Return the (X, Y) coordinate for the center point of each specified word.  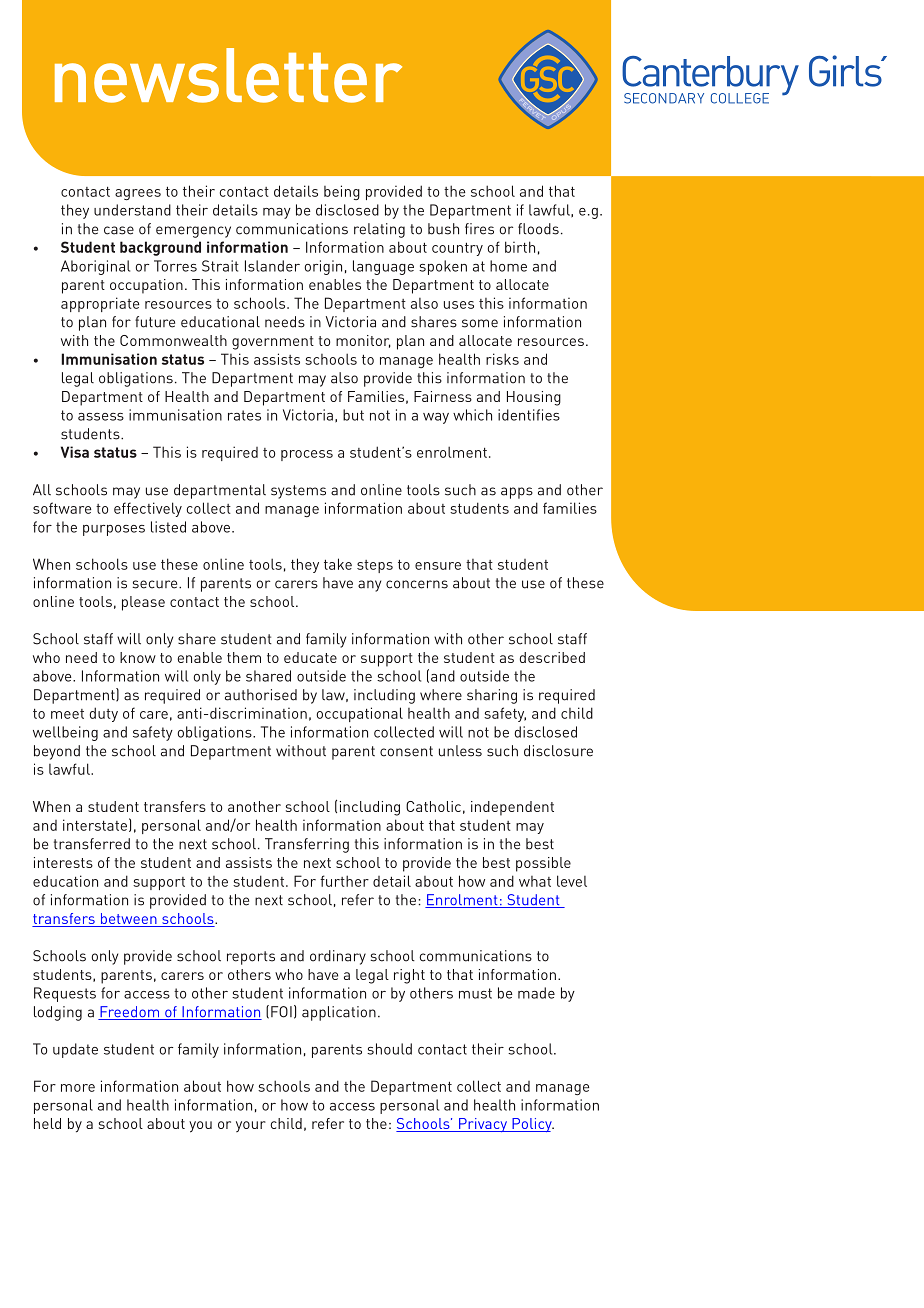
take (338, 564)
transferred (92, 844)
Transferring (307, 845)
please (143, 603)
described (552, 657)
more (78, 1088)
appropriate (100, 304)
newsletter (228, 75)
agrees (138, 195)
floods (538, 229)
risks (502, 359)
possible (543, 864)
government (273, 343)
